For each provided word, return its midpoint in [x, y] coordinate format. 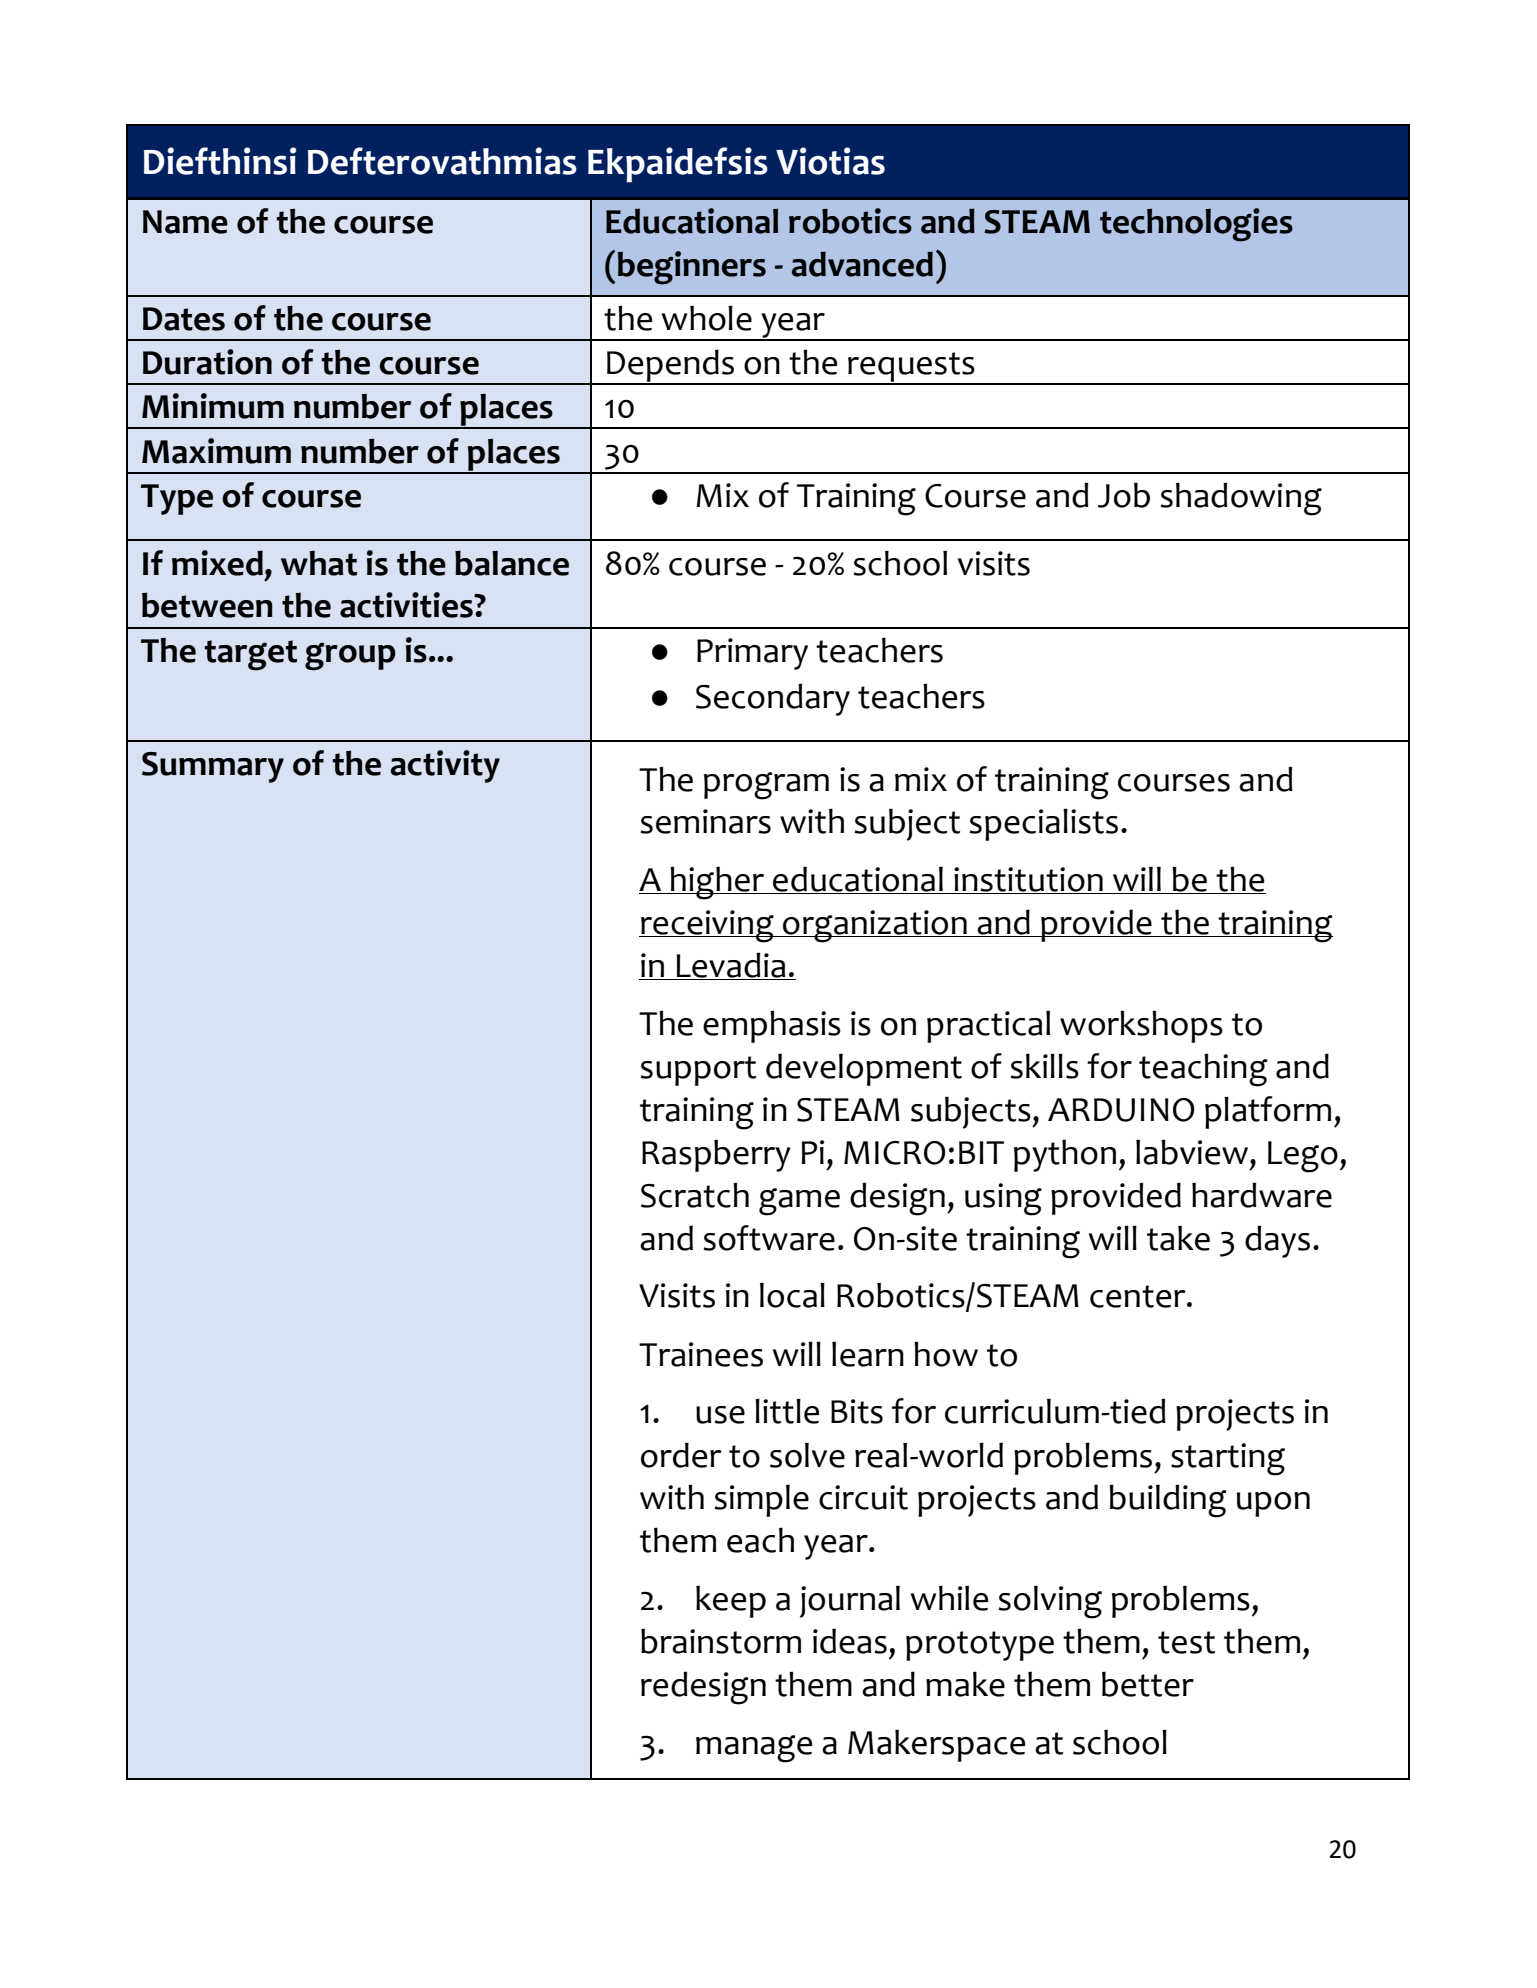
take [1178, 1238]
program [766, 786]
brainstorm [721, 1641]
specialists [1043, 824]
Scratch [695, 1195]
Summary [213, 767]
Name [185, 222]
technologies [1196, 225]
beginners [692, 268]
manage [754, 1749]
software [769, 1238]
